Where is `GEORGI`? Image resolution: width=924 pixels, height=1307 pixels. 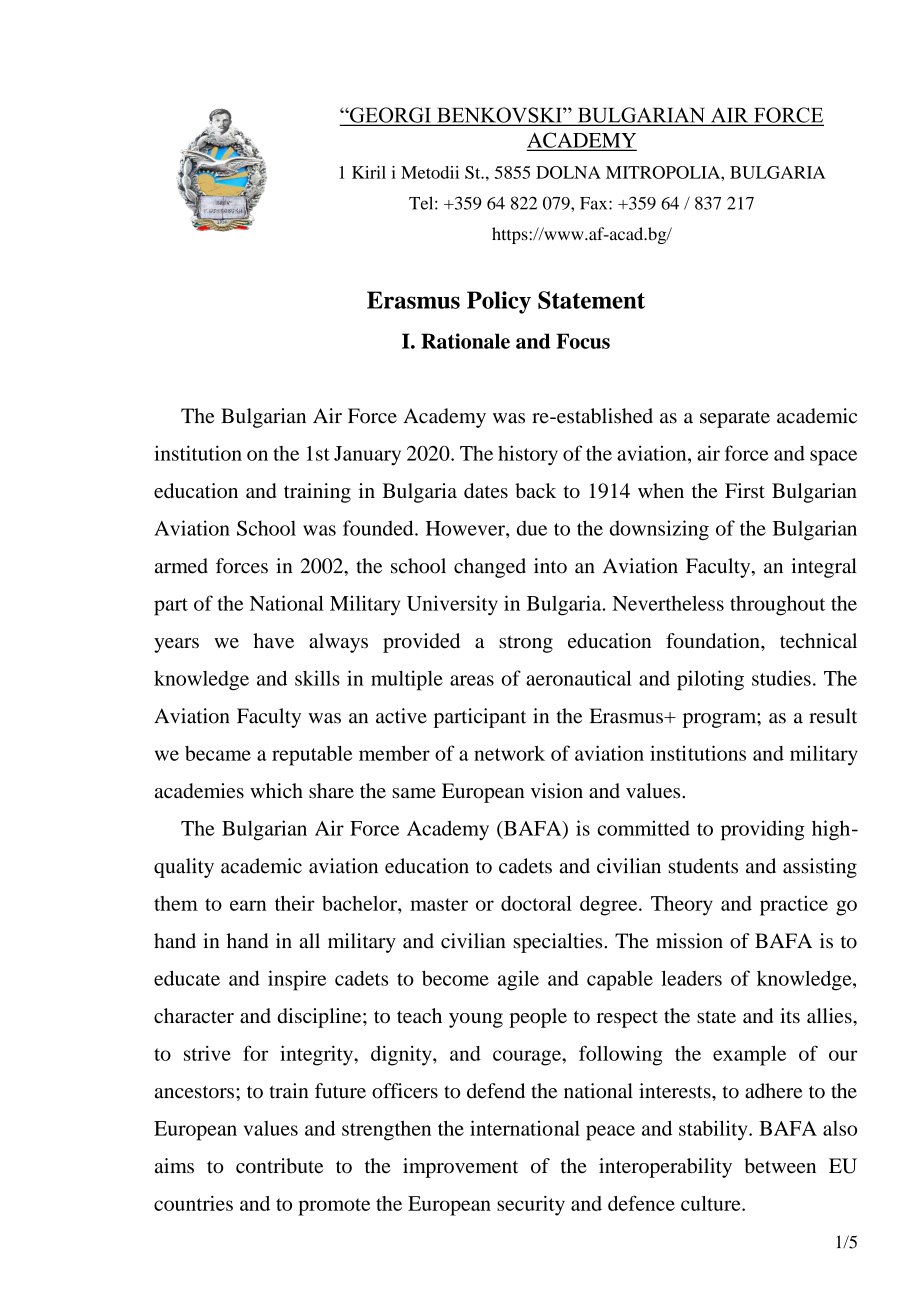
GEORGI is located at coordinates (390, 116).
